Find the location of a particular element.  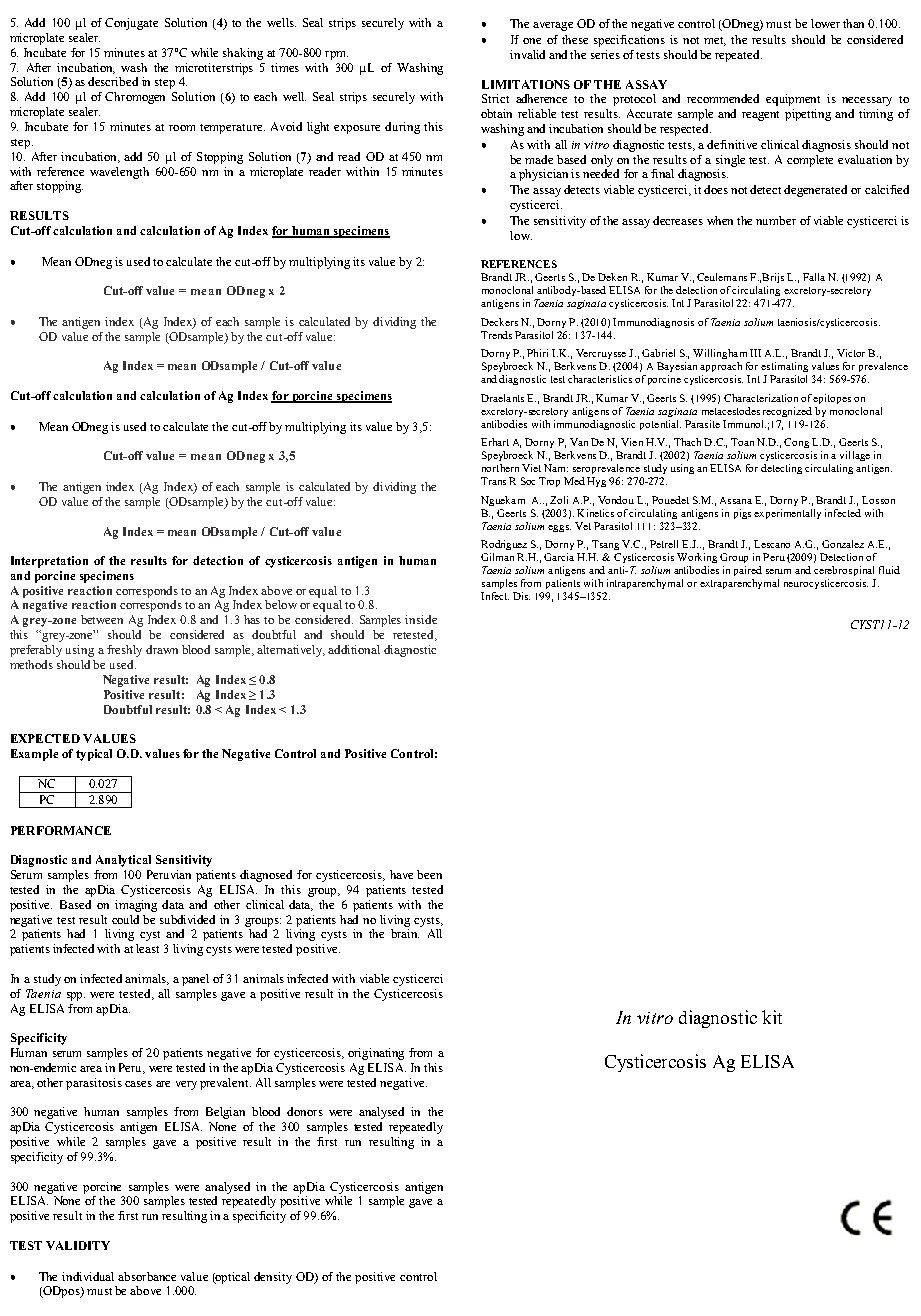

least is located at coordinates (147, 948).
